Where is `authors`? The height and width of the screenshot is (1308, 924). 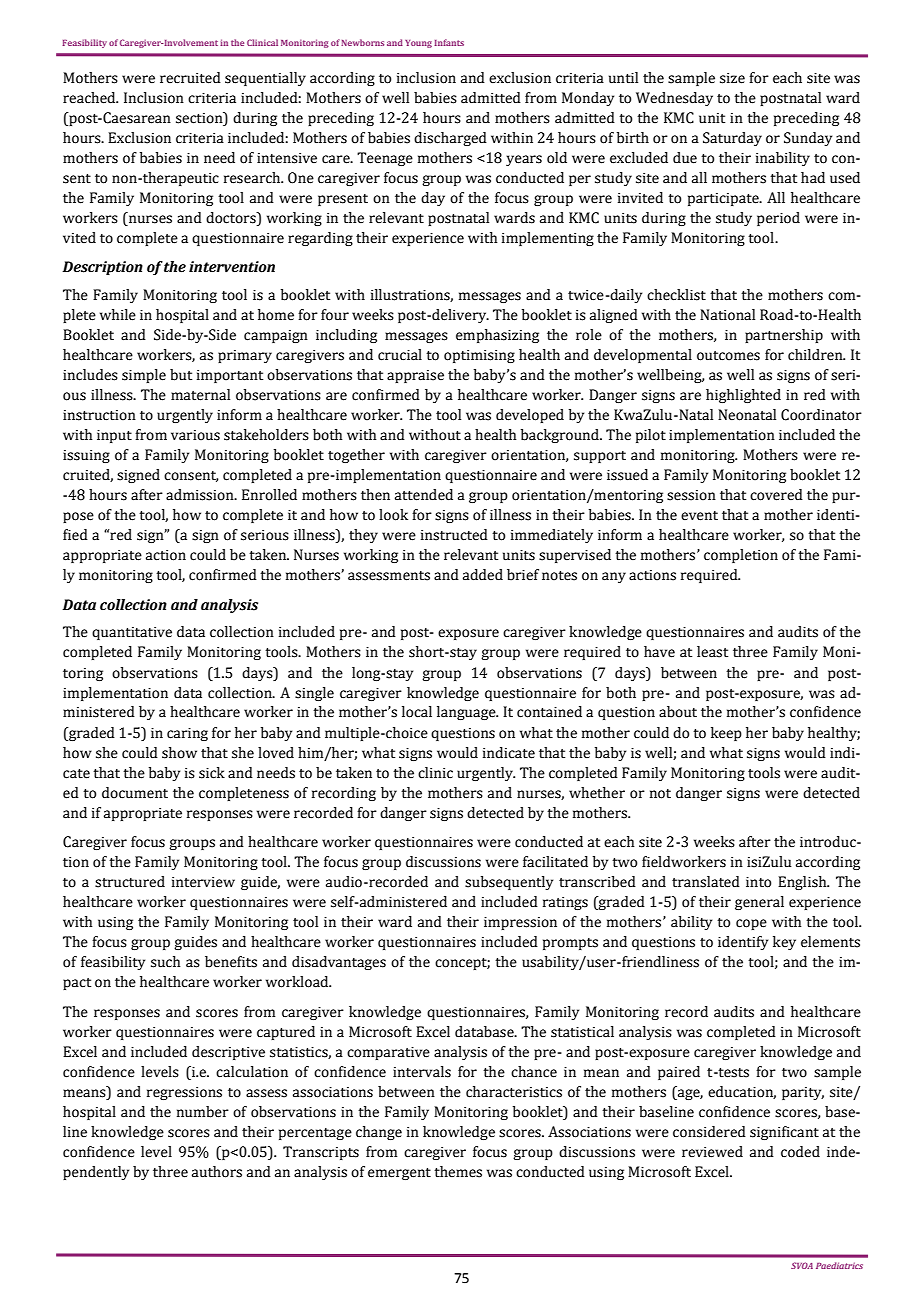 authors is located at coordinates (217, 1172).
